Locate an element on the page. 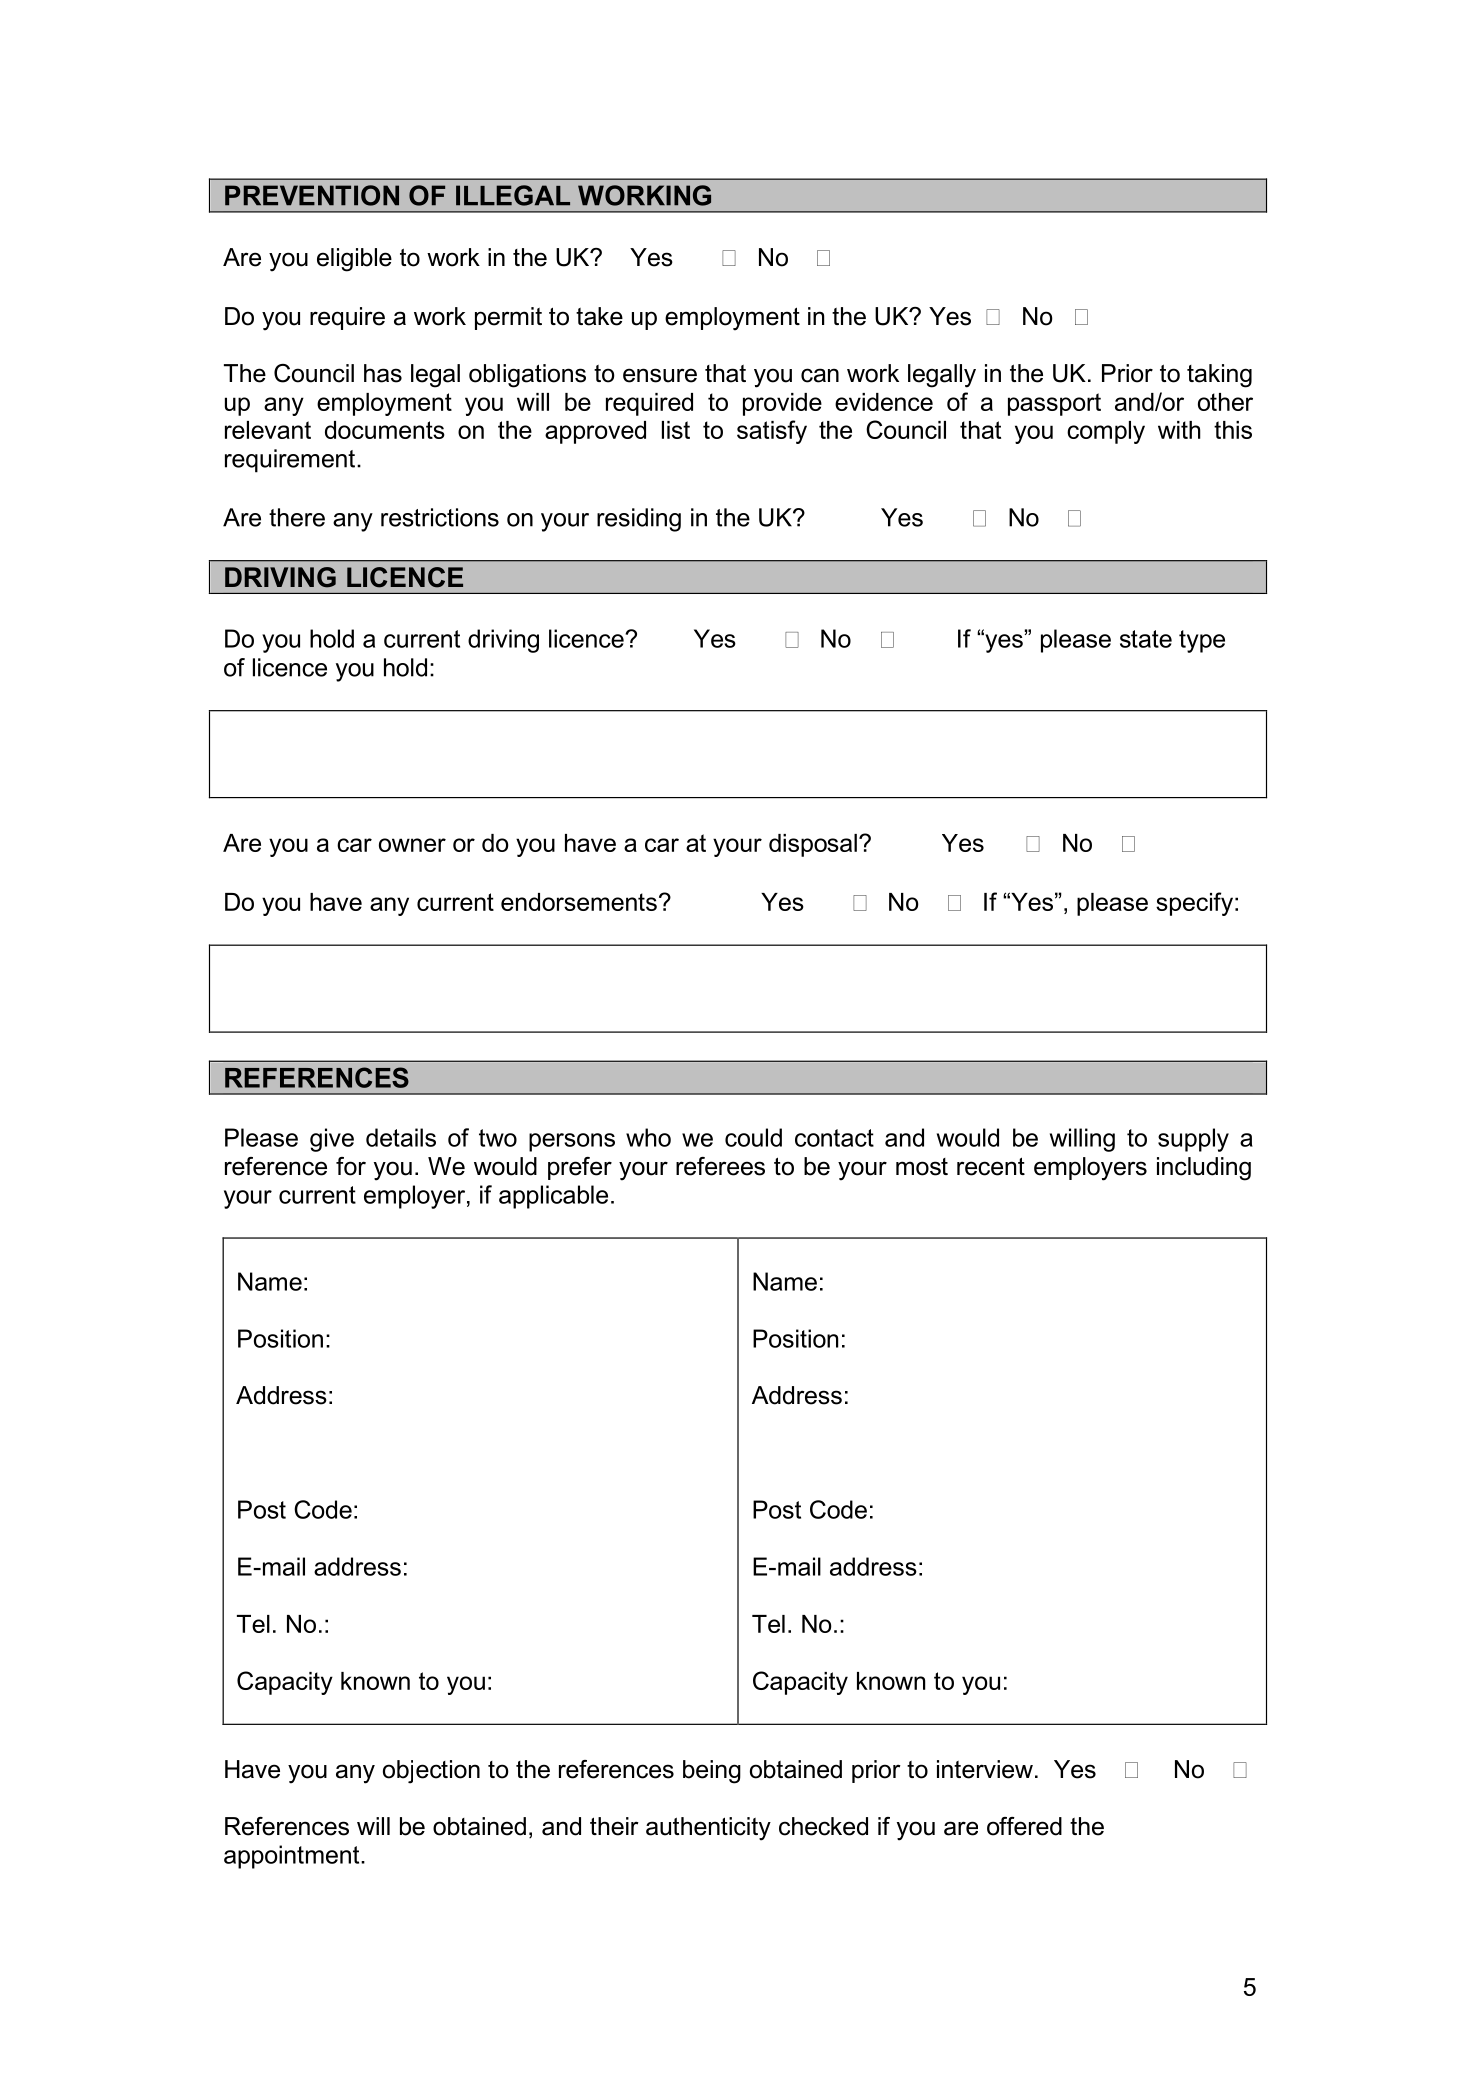 The height and width of the page is (2088, 1476). including is located at coordinates (1204, 1169).
